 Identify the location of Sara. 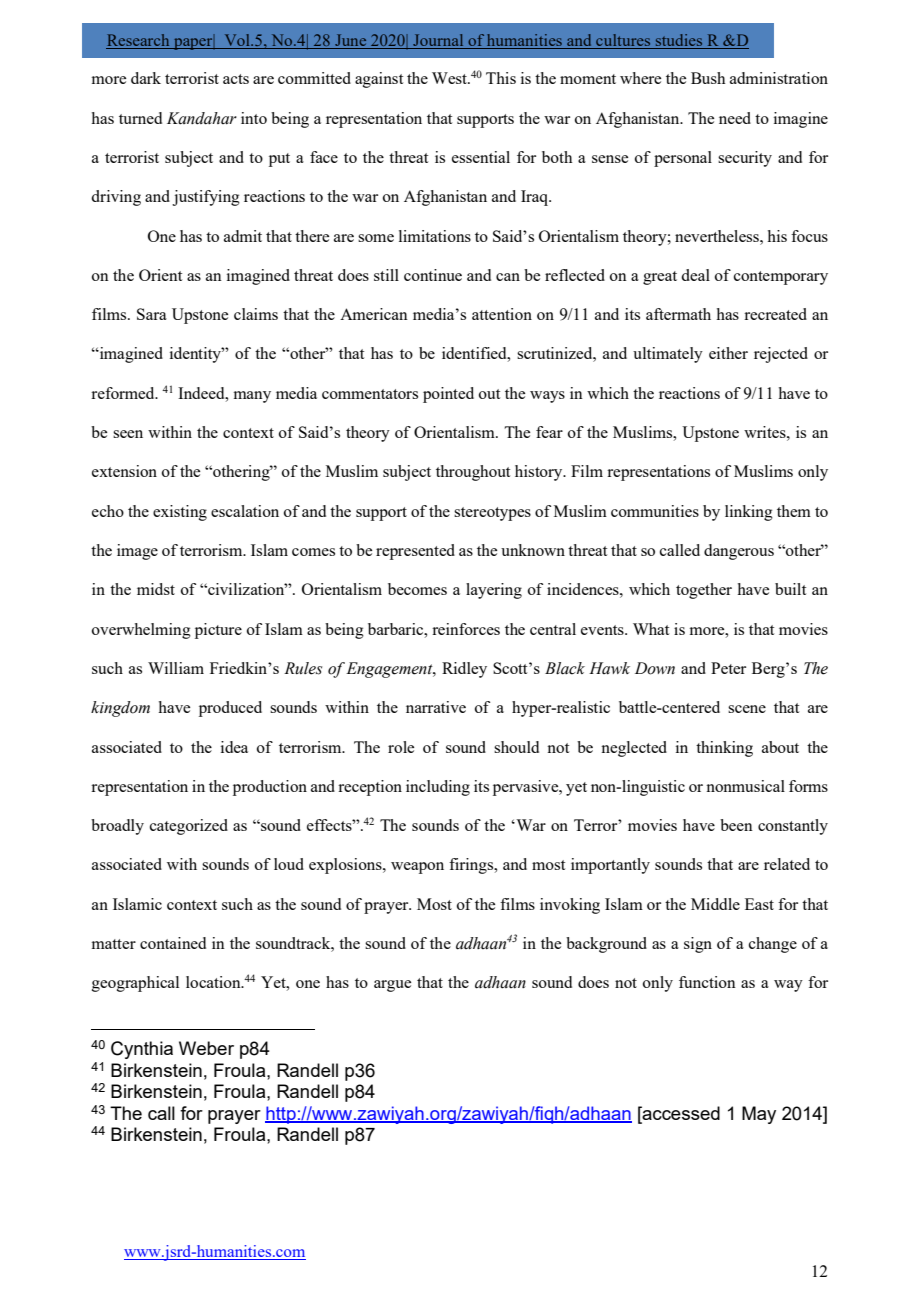
(152, 314).
